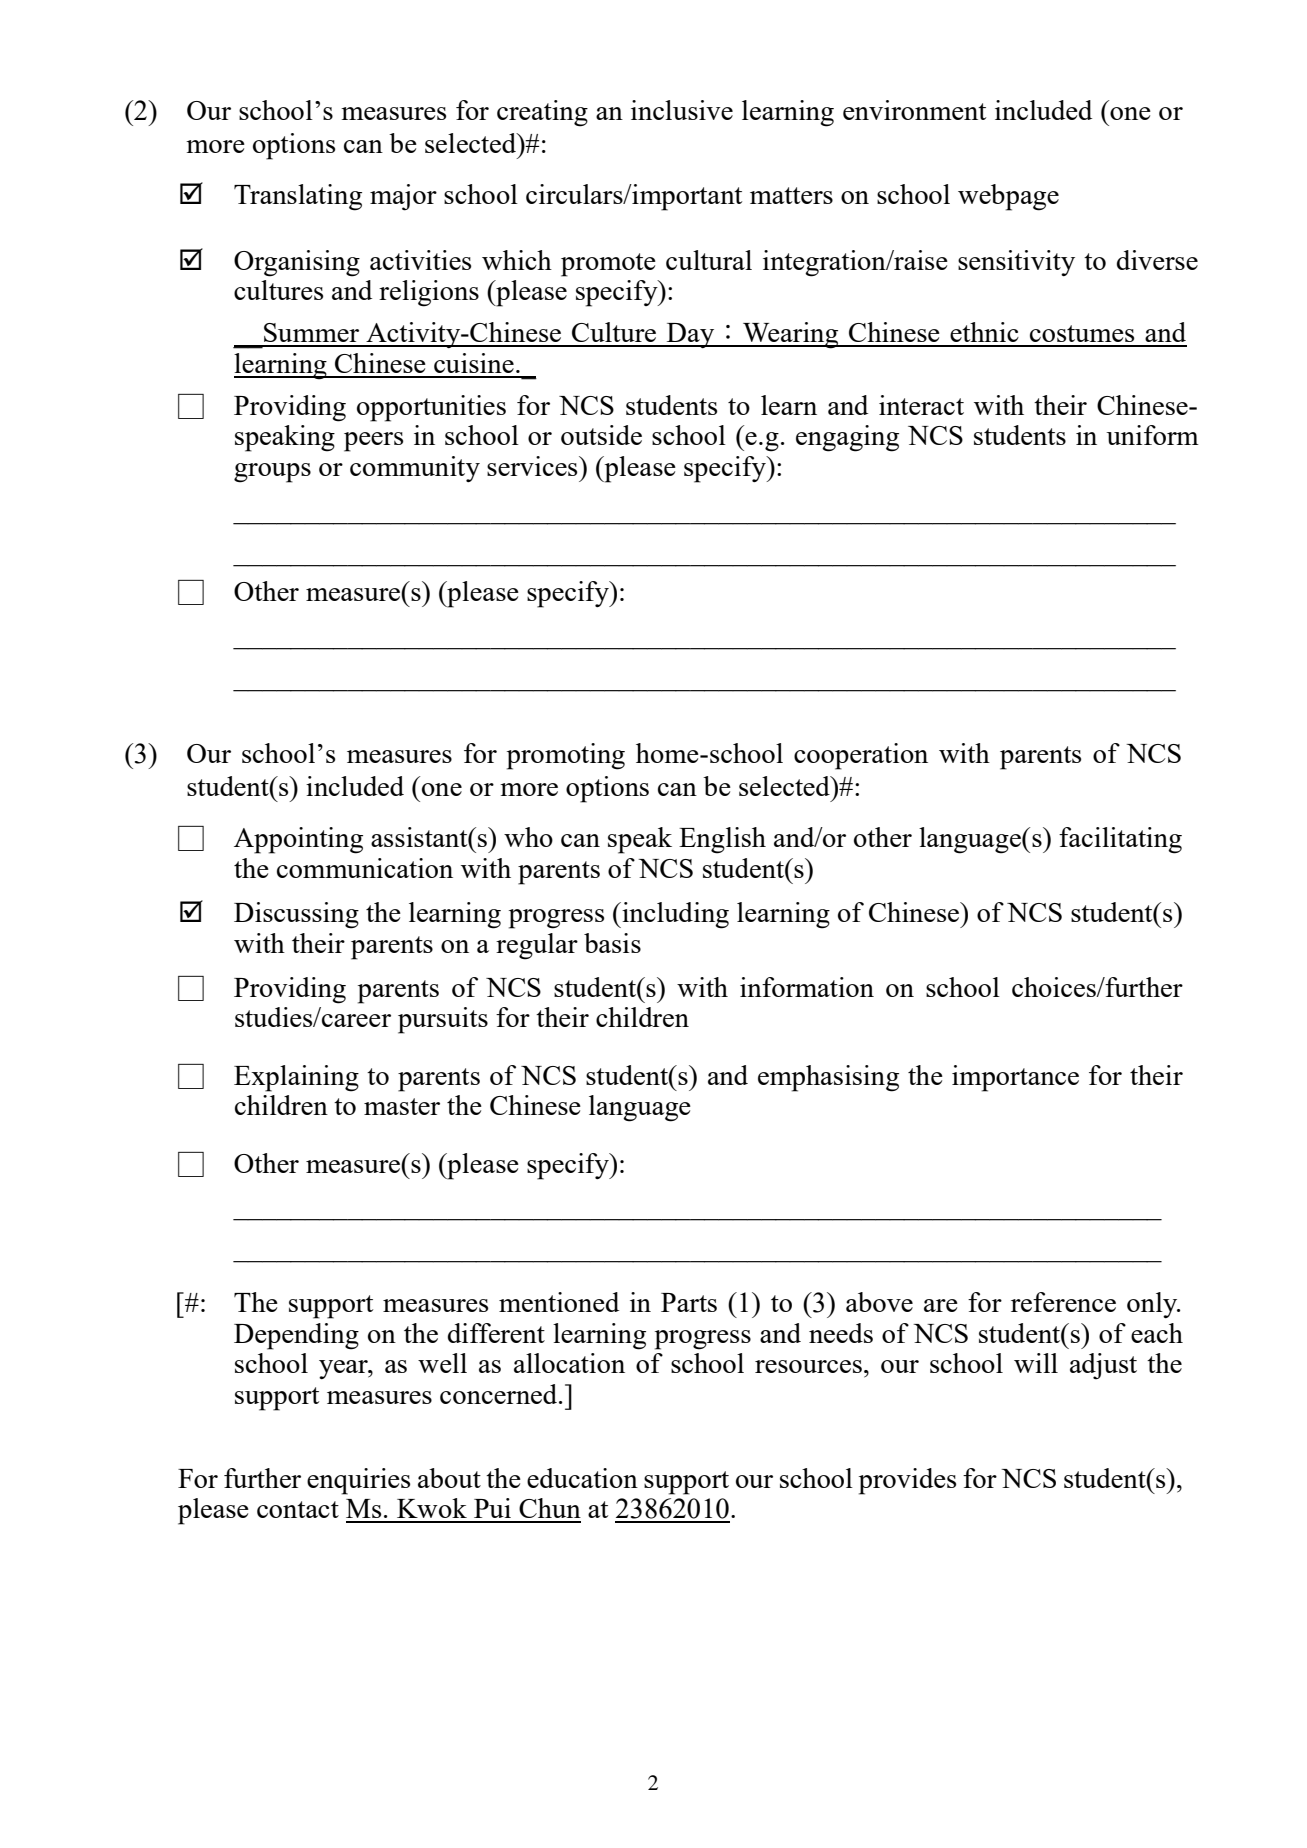 The width and height of the screenshot is (1307, 1848). Describe the element at coordinates (828, 1078) in the screenshot. I see `emphasising` at that location.
